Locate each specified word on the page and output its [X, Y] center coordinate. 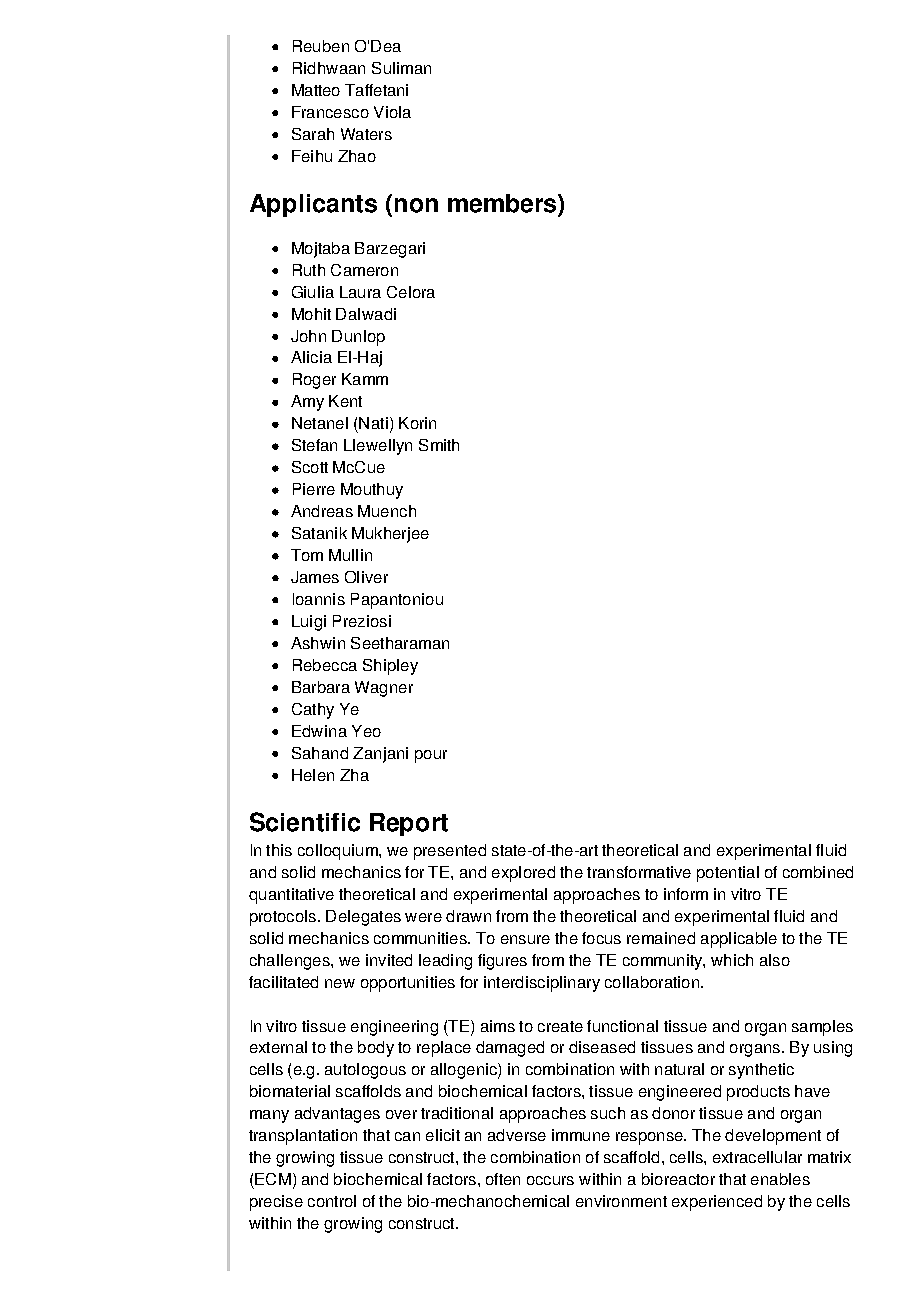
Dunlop [358, 338]
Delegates [363, 918]
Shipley [390, 667]
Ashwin [318, 643]
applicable [739, 940]
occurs [550, 1180]
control [332, 1201]
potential [728, 874]
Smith [439, 445]
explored [523, 874]
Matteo [316, 90]
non [416, 205]
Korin [417, 423]
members [503, 203]
